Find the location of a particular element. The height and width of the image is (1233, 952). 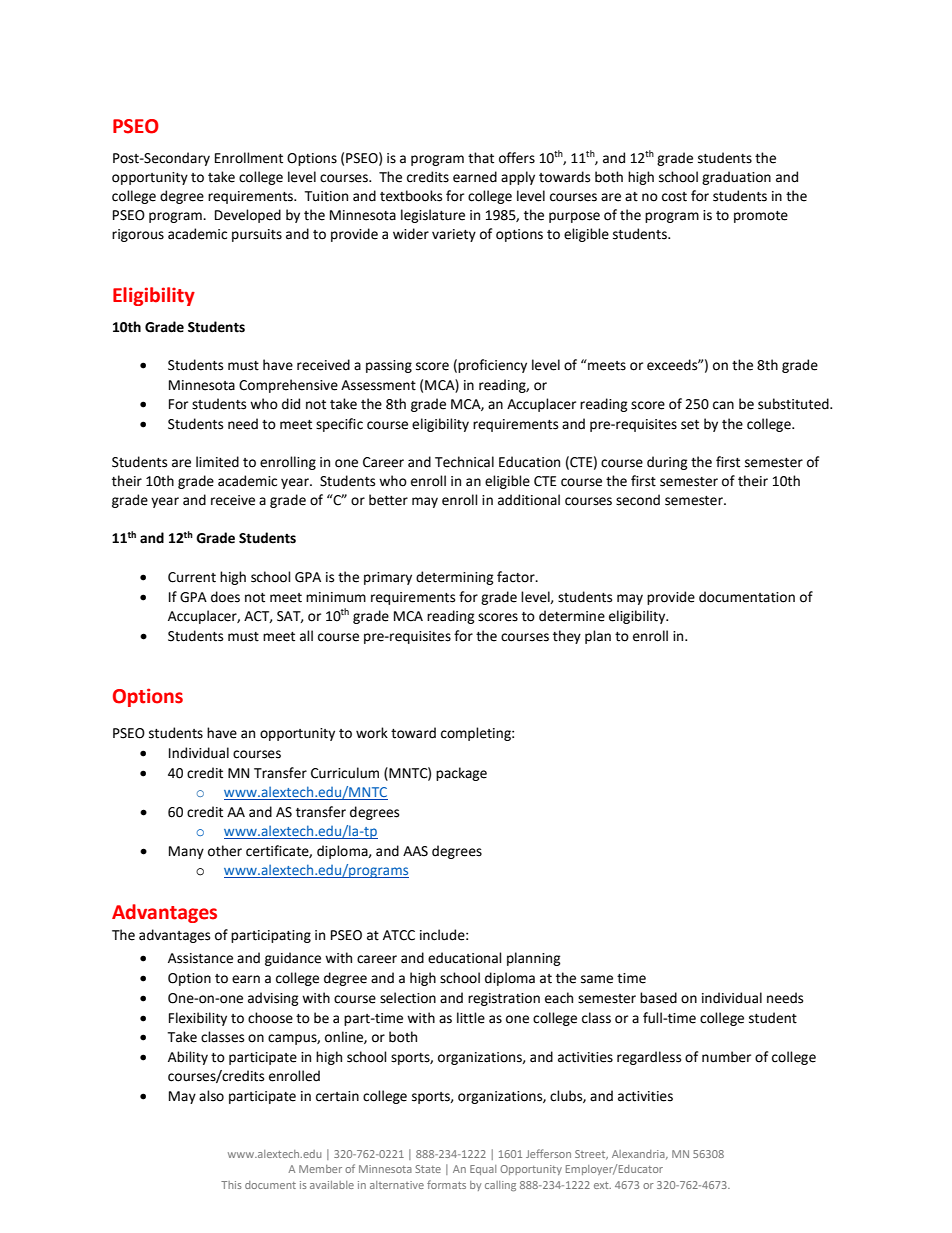

set is located at coordinates (690, 425).
